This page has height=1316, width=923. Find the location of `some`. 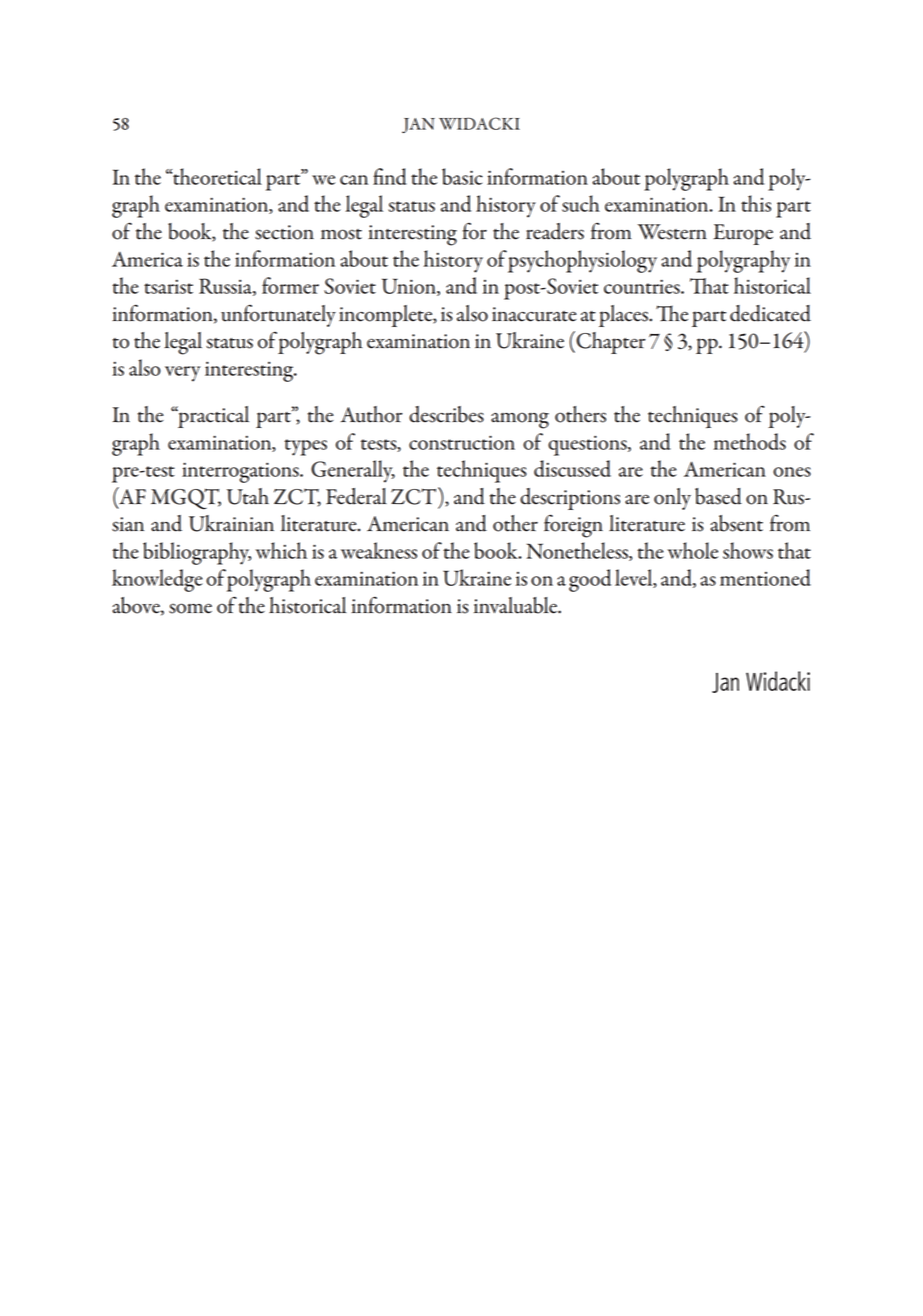

some is located at coordinates (190, 608).
